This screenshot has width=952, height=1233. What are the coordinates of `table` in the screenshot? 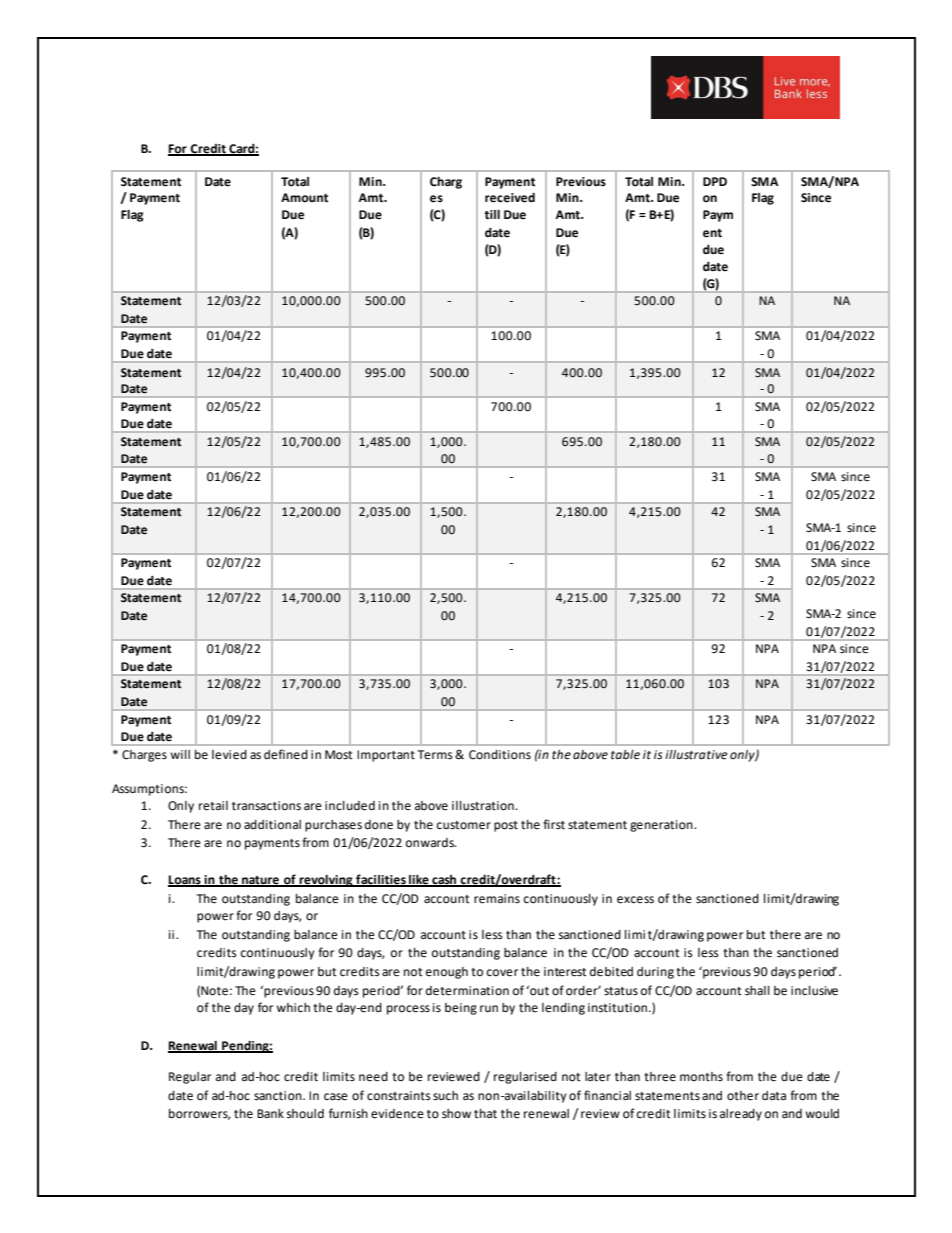 It's located at (625, 755).
